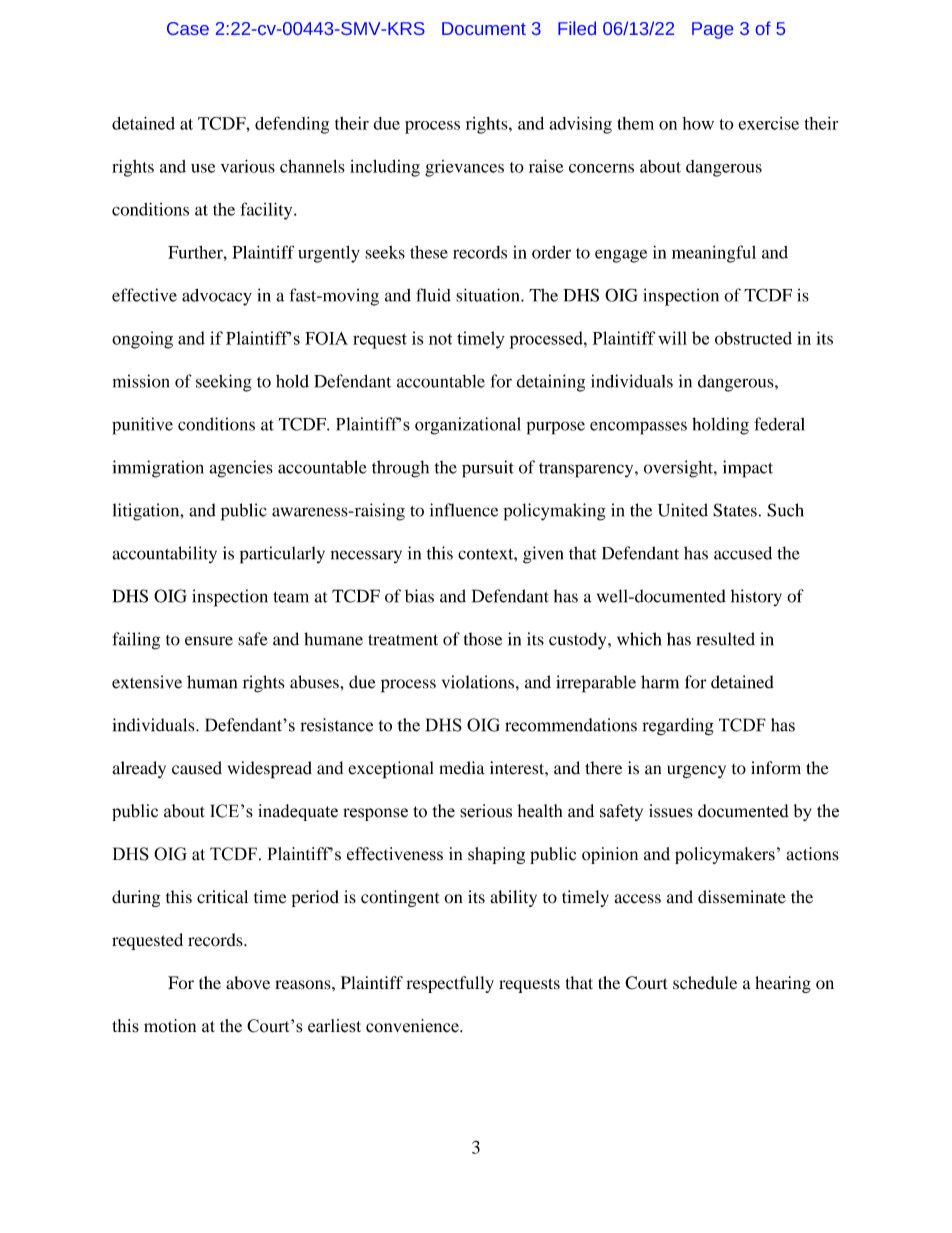 The image size is (952, 1233). I want to click on Page, so click(712, 30).
